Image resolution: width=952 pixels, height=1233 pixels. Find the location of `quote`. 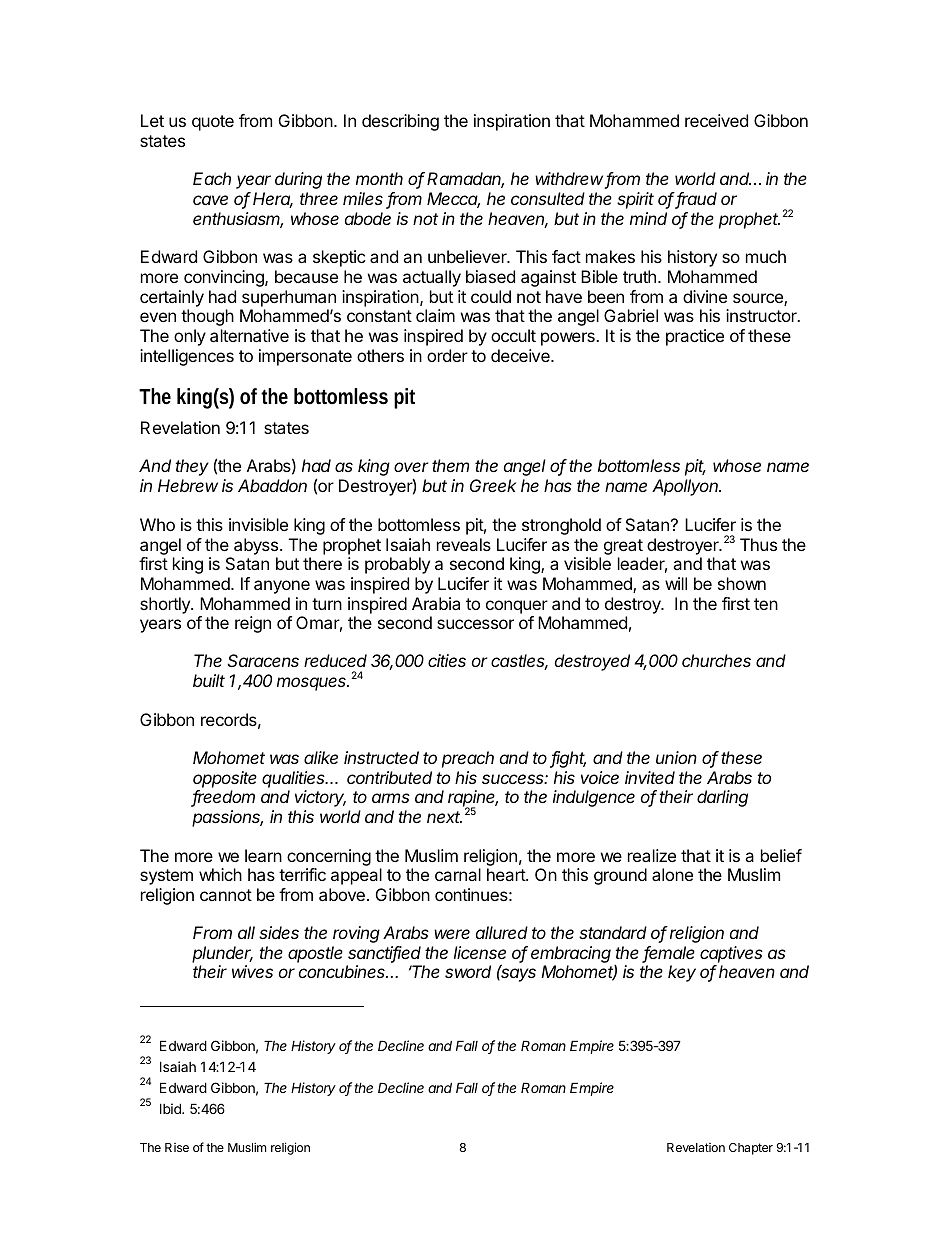

quote is located at coordinates (213, 123).
